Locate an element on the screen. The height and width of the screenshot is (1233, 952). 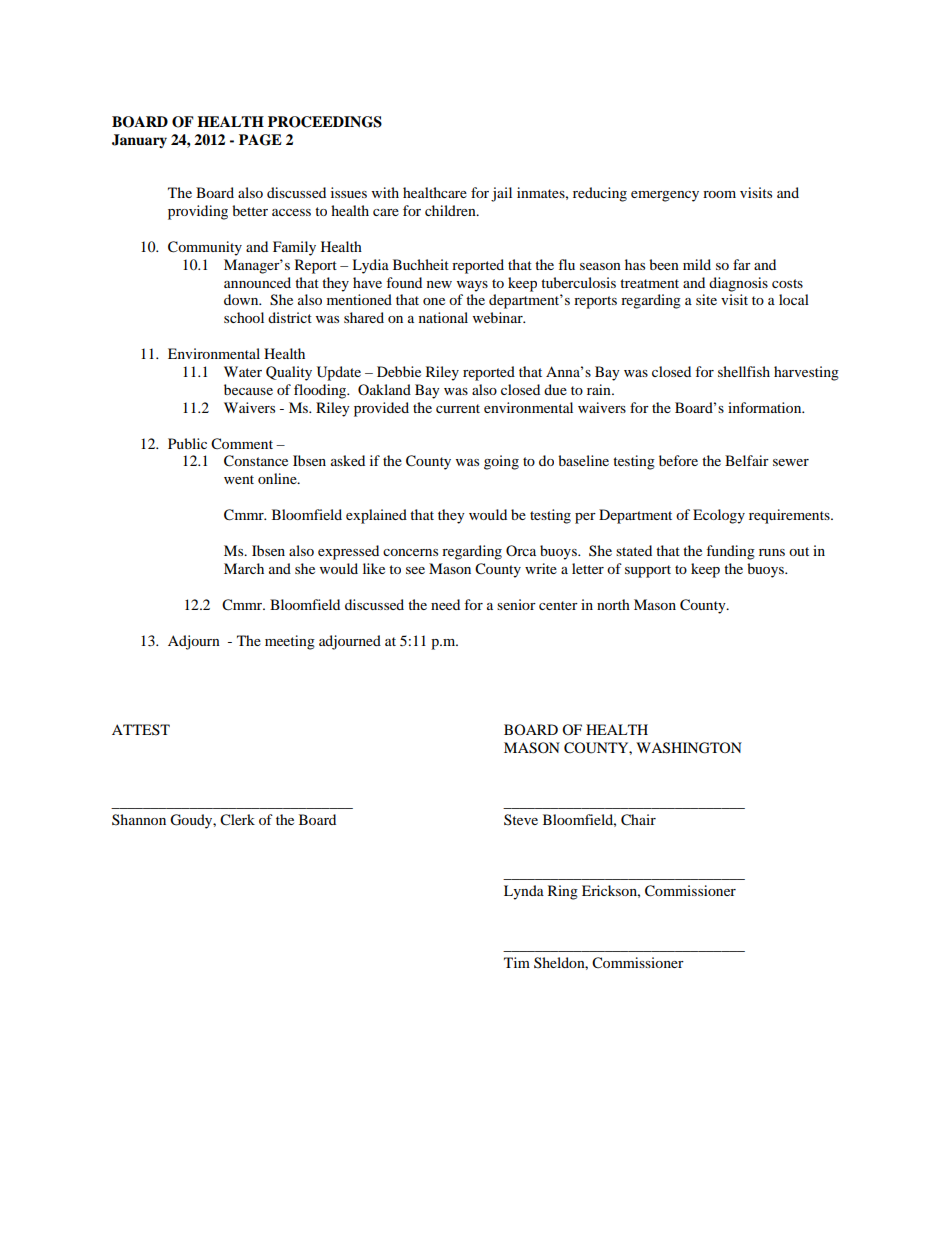
room is located at coordinates (719, 194).
